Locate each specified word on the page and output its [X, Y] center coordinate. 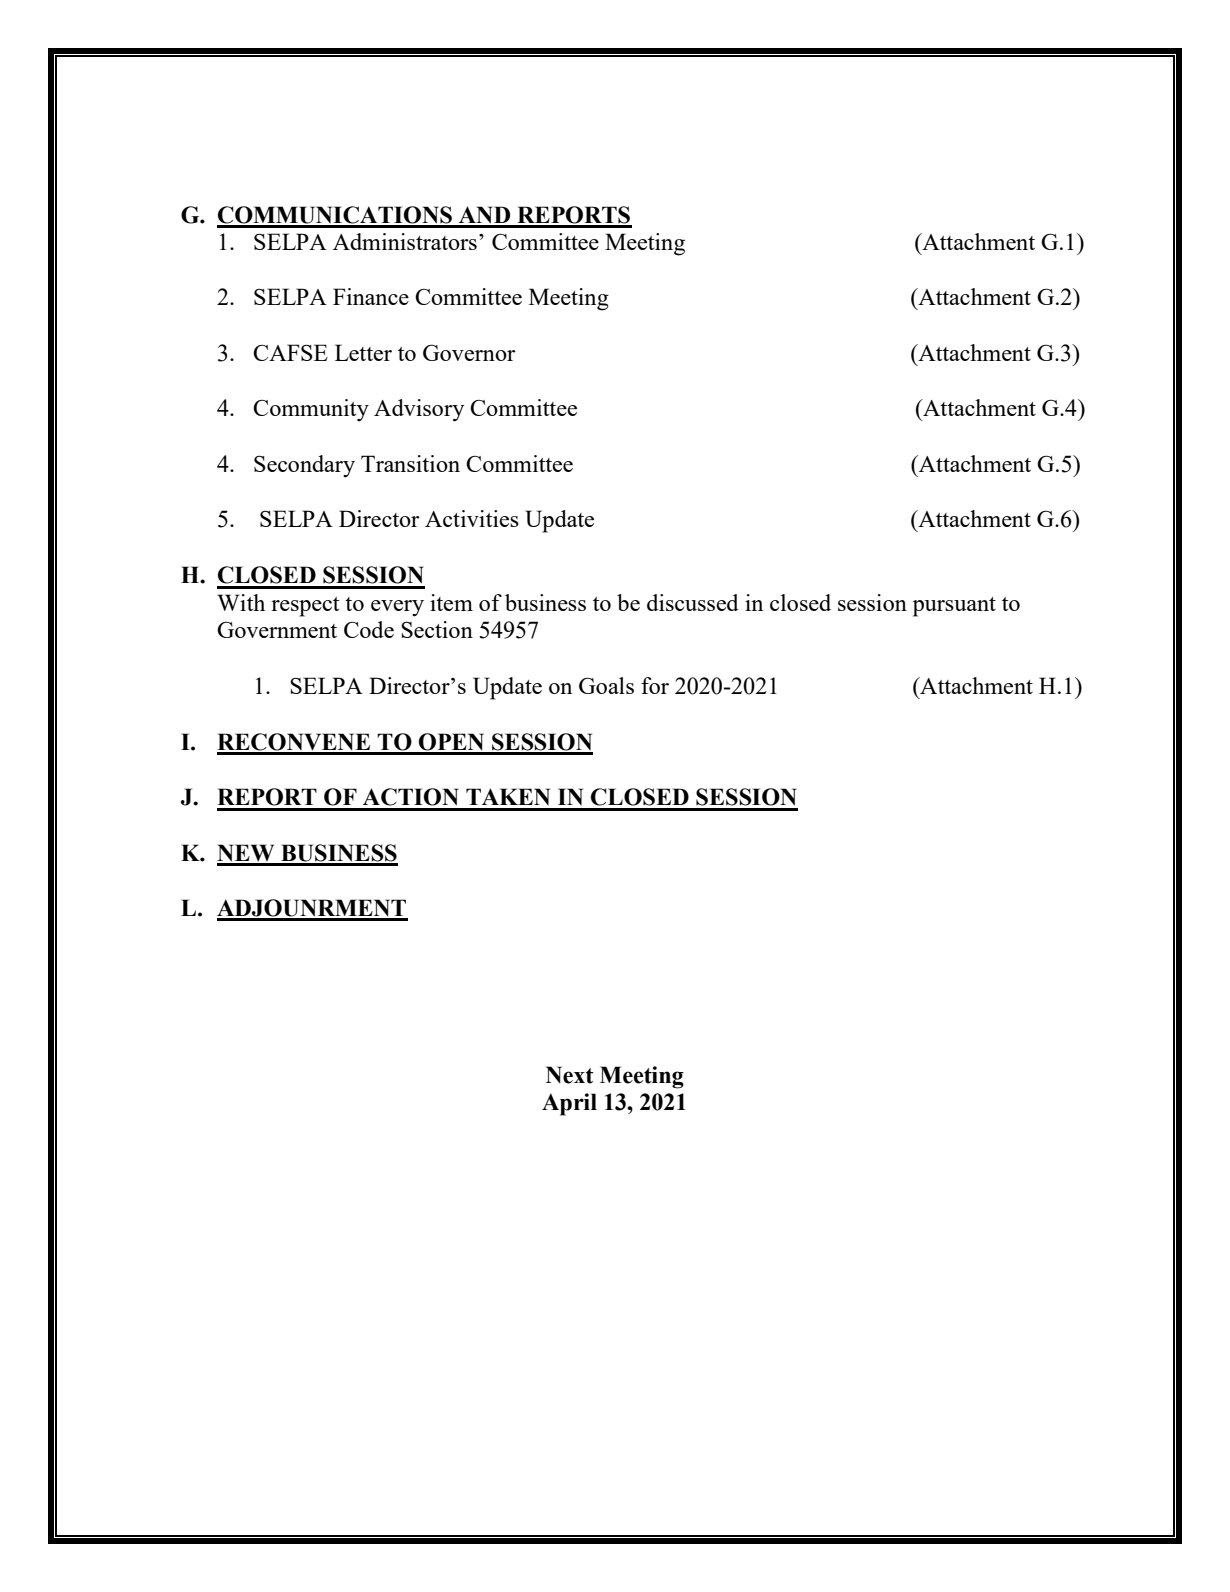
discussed [693, 602]
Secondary [304, 466]
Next [570, 1075]
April [569, 1104]
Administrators [405, 241]
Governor [469, 352]
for [655, 685]
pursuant [954, 607]
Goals [606, 685]
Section [437, 629]
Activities [472, 518]
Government [277, 629]
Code [369, 629]
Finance [371, 296]
